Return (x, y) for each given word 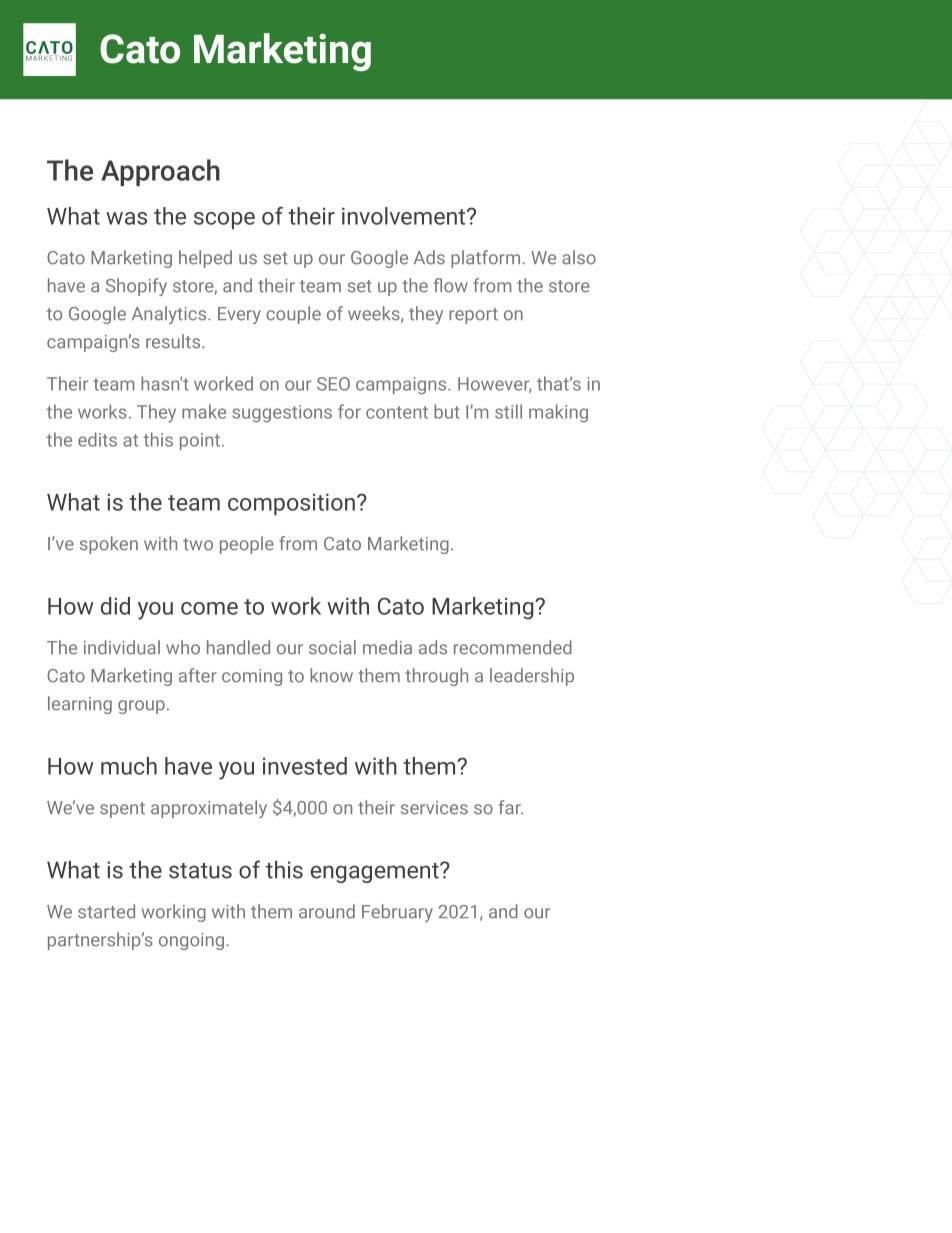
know (331, 675)
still (508, 411)
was (126, 218)
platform (487, 259)
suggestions (282, 414)
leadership (532, 677)
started (106, 911)
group (141, 707)
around (327, 911)
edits (97, 439)
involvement (405, 216)
